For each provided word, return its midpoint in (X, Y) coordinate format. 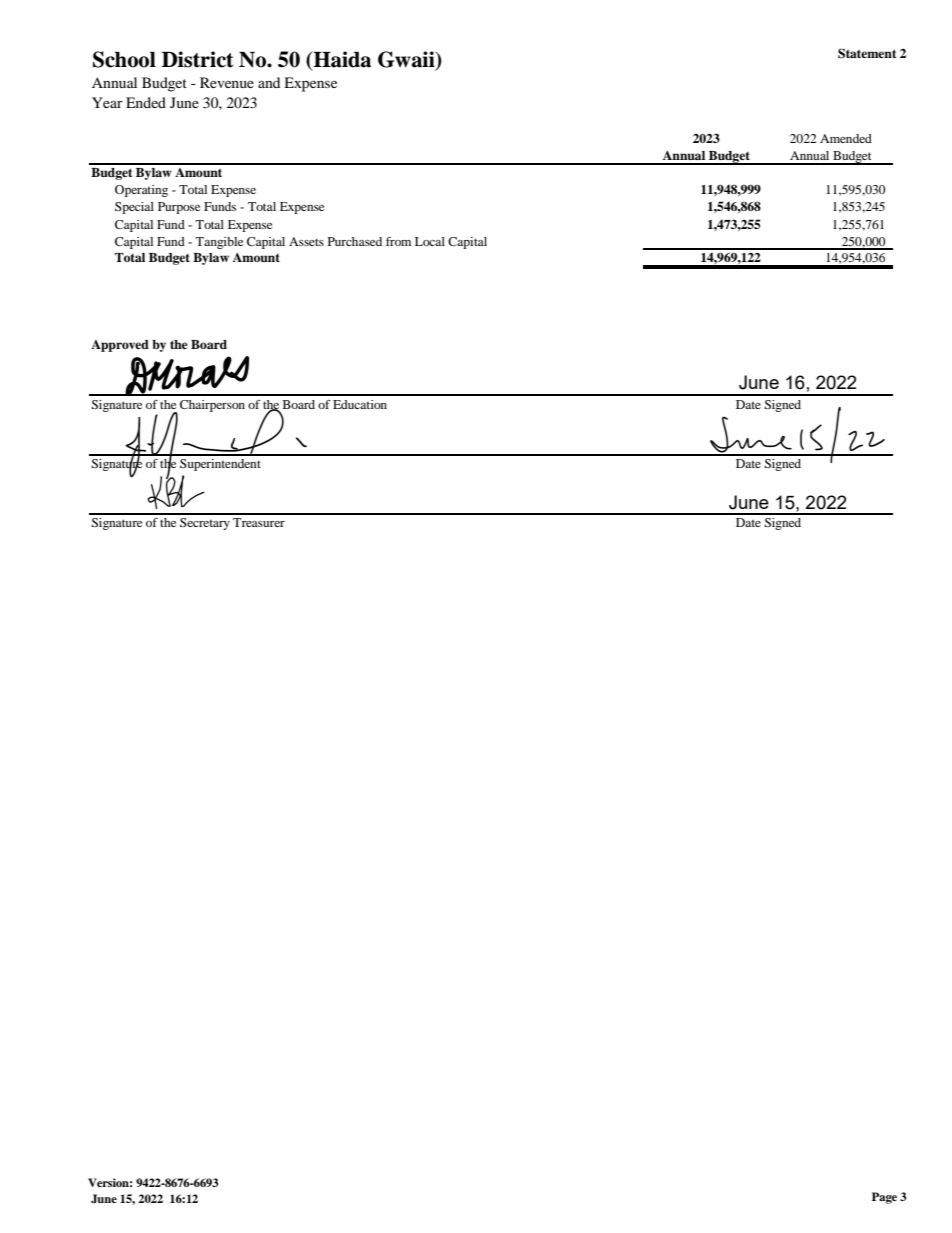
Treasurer (259, 522)
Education (360, 404)
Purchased (355, 241)
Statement (867, 53)
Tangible (219, 243)
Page (884, 1198)
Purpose (179, 208)
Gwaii (407, 60)
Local (430, 241)
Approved (120, 346)
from (398, 241)
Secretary (205, 524)
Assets (306, 241)
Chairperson (212, 406)
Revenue (227, 82)
